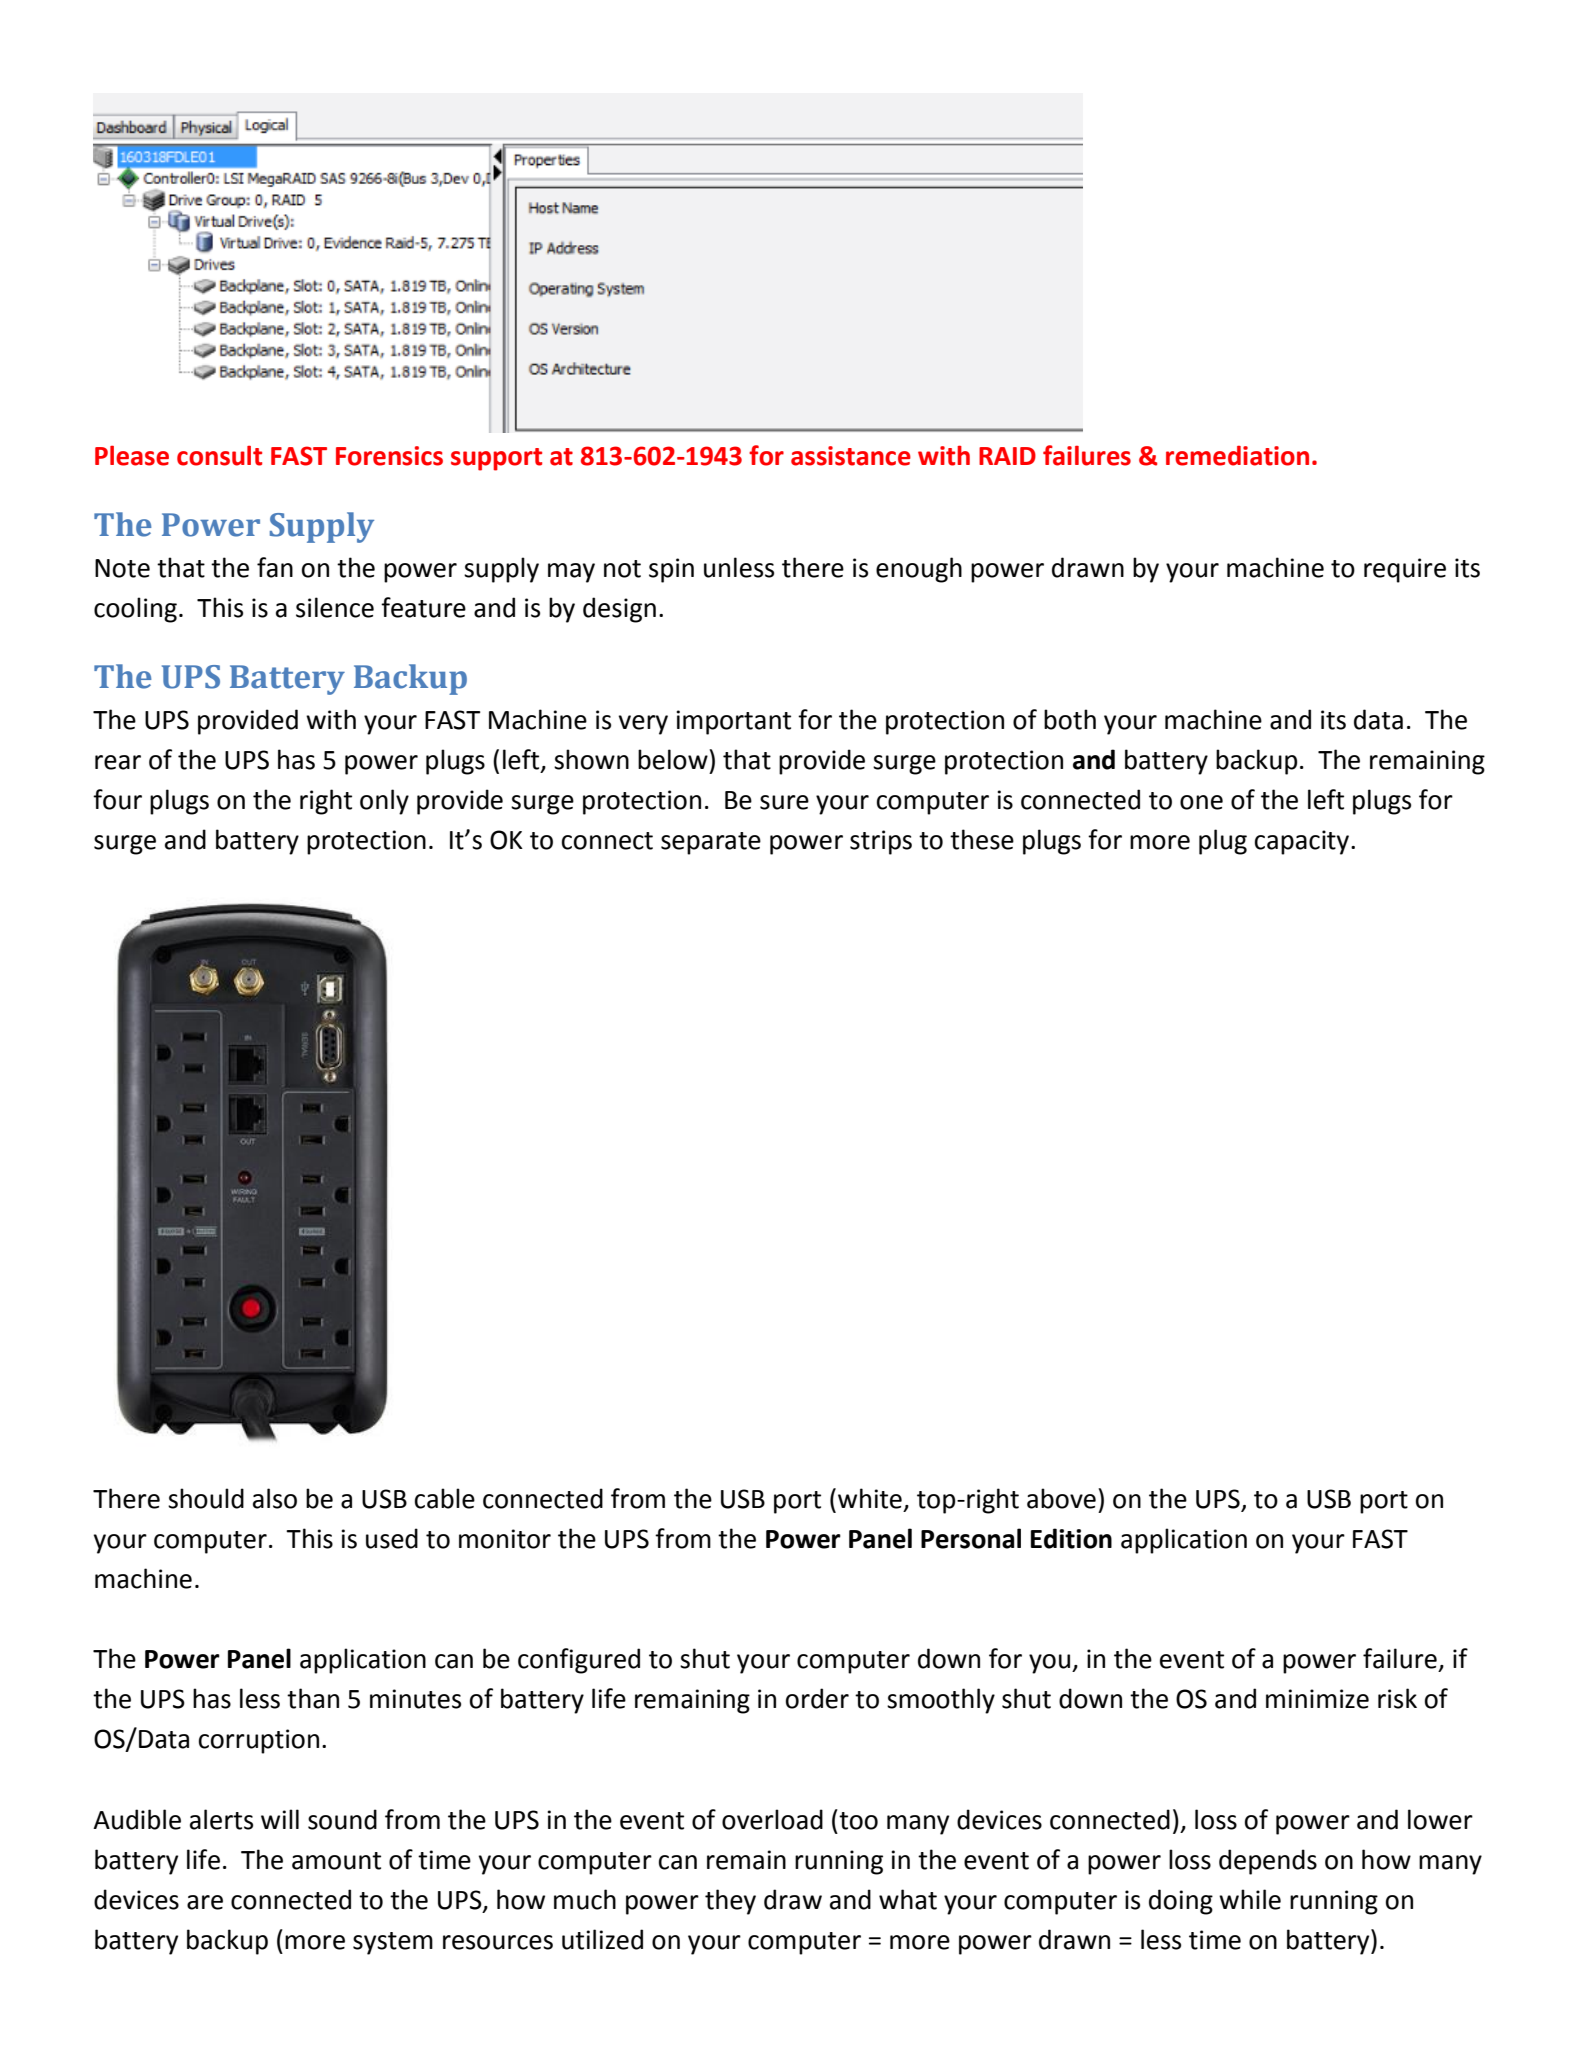 This image has height=2058, width=1590. Describe the element at coordinates (1250, 1899) in the image. I see `while` at that location.
